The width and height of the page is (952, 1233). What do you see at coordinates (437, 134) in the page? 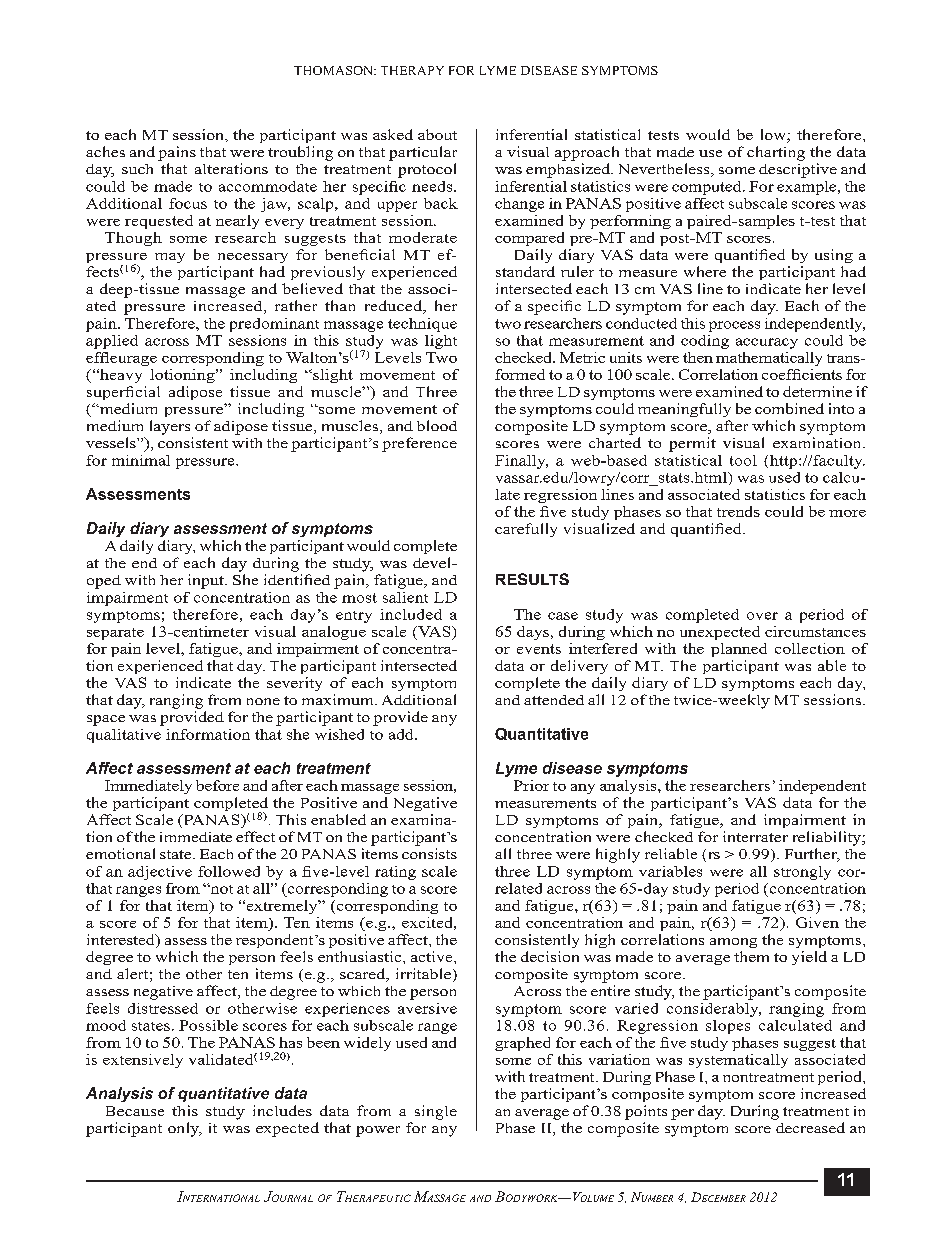
I see `about` at bounding box center [437, 134].
